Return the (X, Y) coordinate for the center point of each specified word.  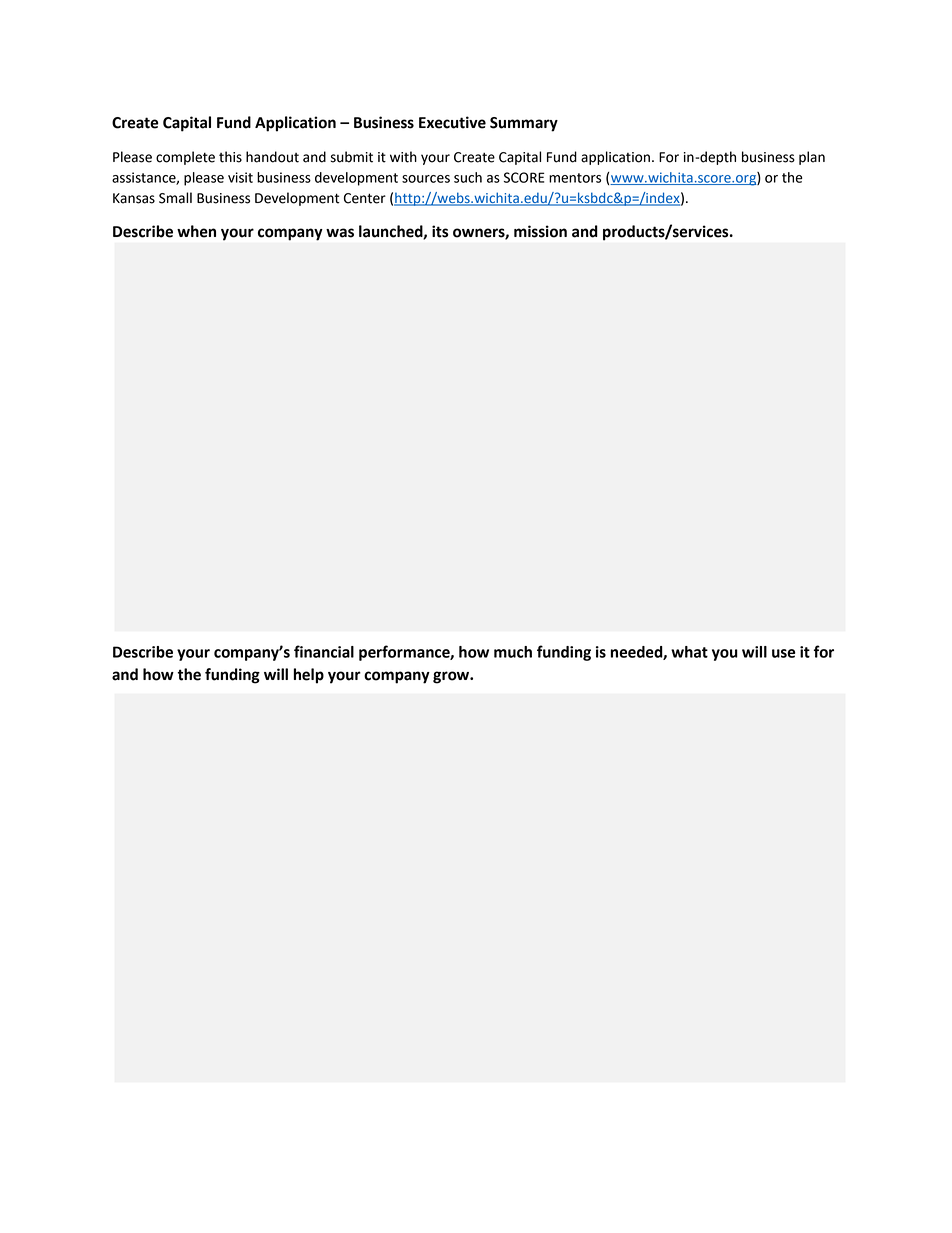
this (230, 157)
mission (540, 231)
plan (812, 158)
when (196, 231)
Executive (452, 122)
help (309, 676)
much (513, 652)
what (689, 652)
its (440, 231)
